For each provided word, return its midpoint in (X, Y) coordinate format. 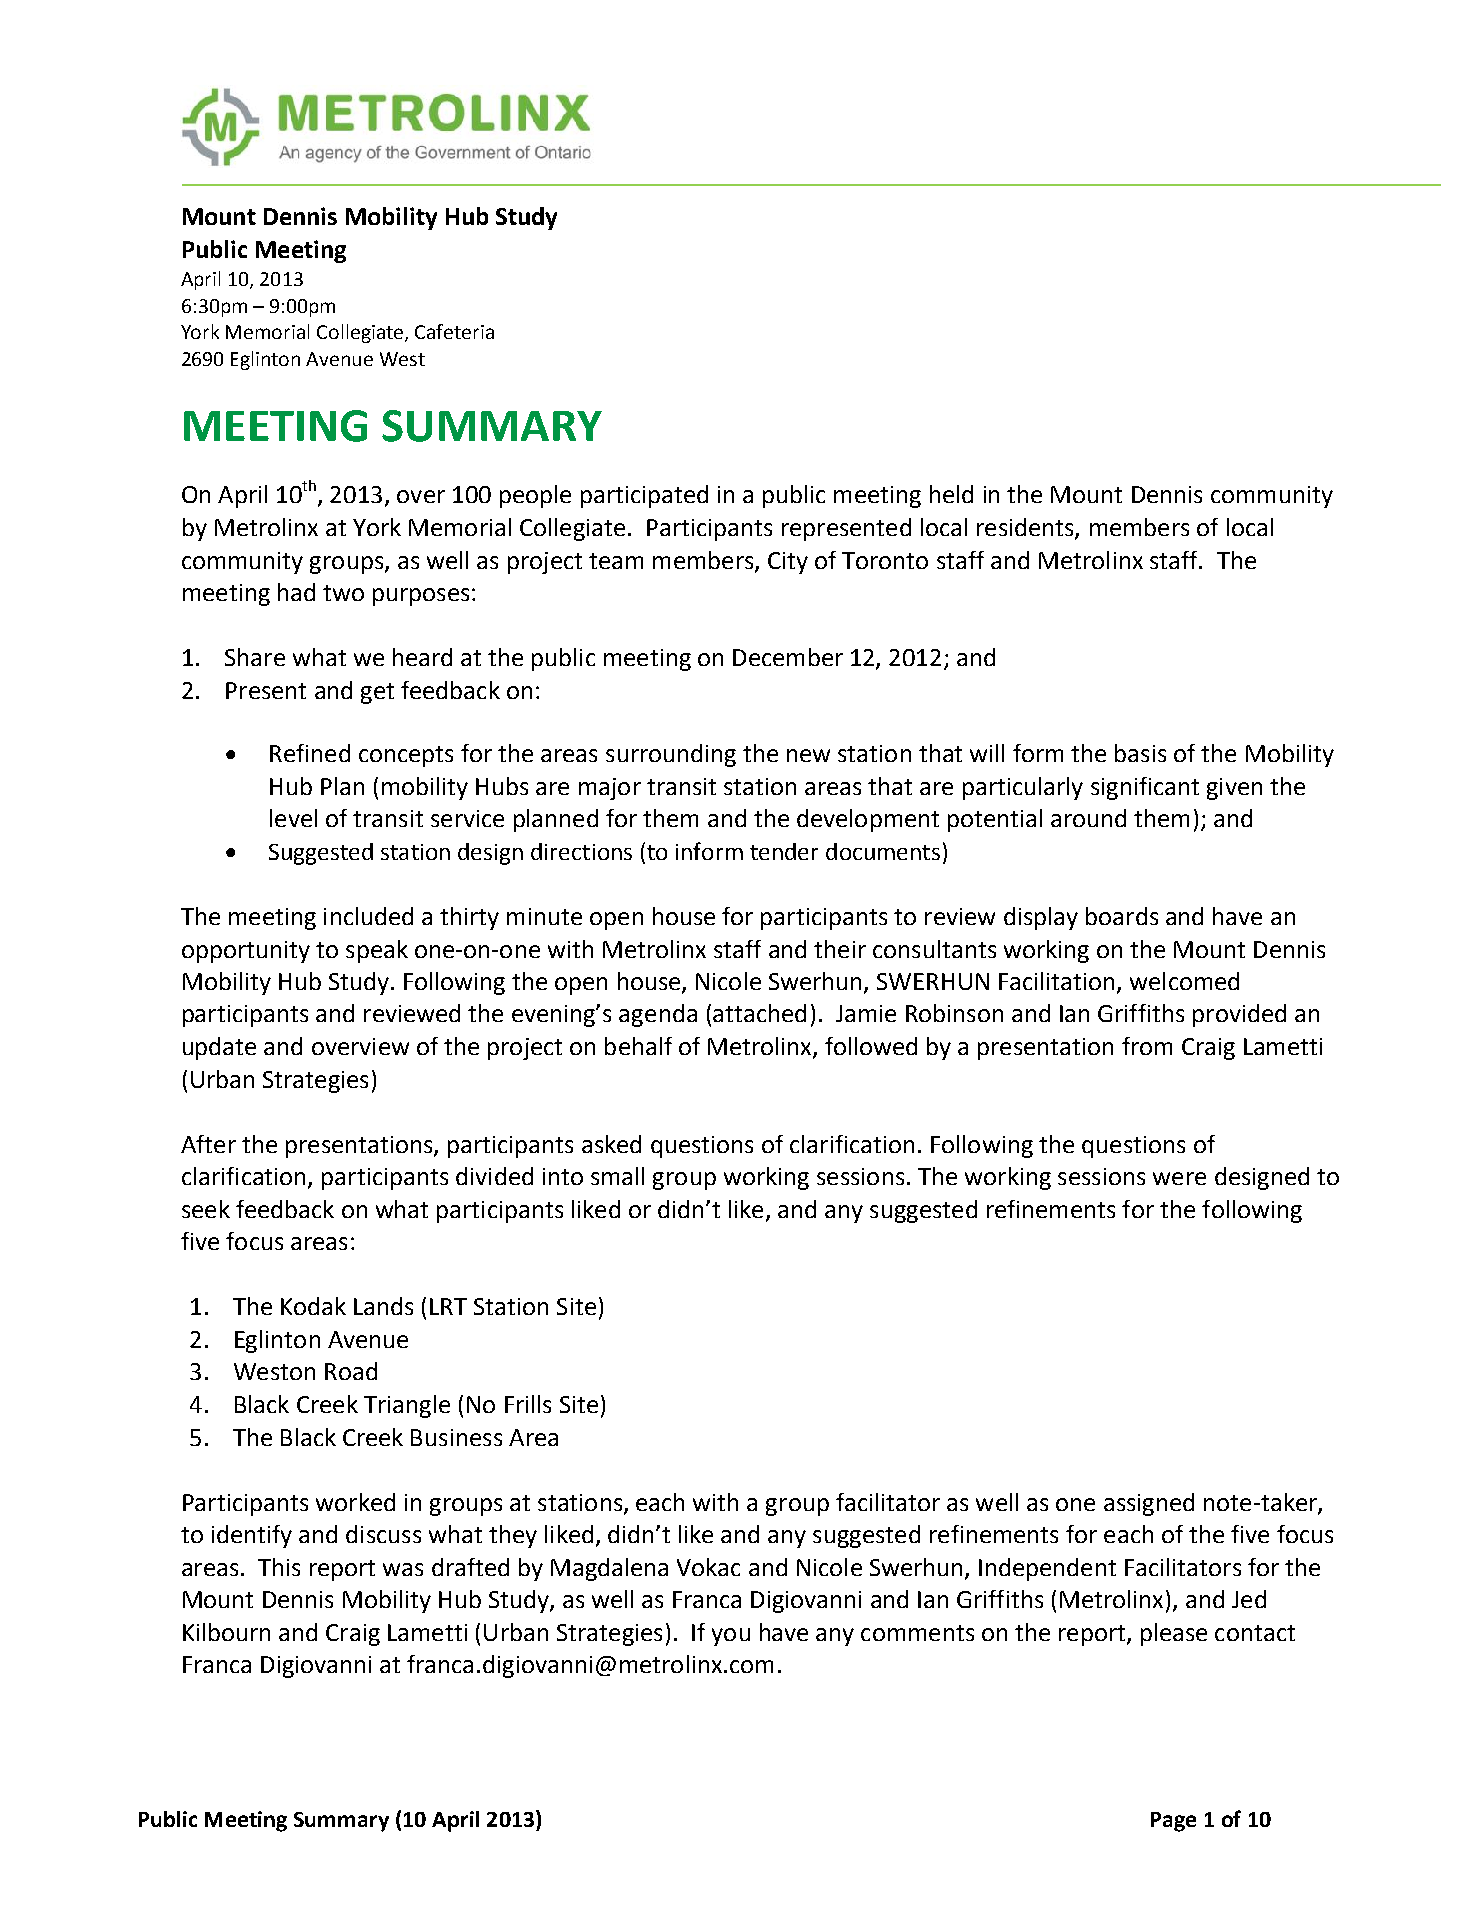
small (617, 1176)
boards (1122, 916)
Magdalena (609, 1569)
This (279, 1567)
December (788, 657)
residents (1026, 528)
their (840, 949)
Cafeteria (454, 331)
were (1179, 1178)
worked (355, 1502)
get (377, 693)
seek (206, 1209)
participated (644, 496)
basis (1140, 753)
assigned (1149, 1504)
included (368, 916)
